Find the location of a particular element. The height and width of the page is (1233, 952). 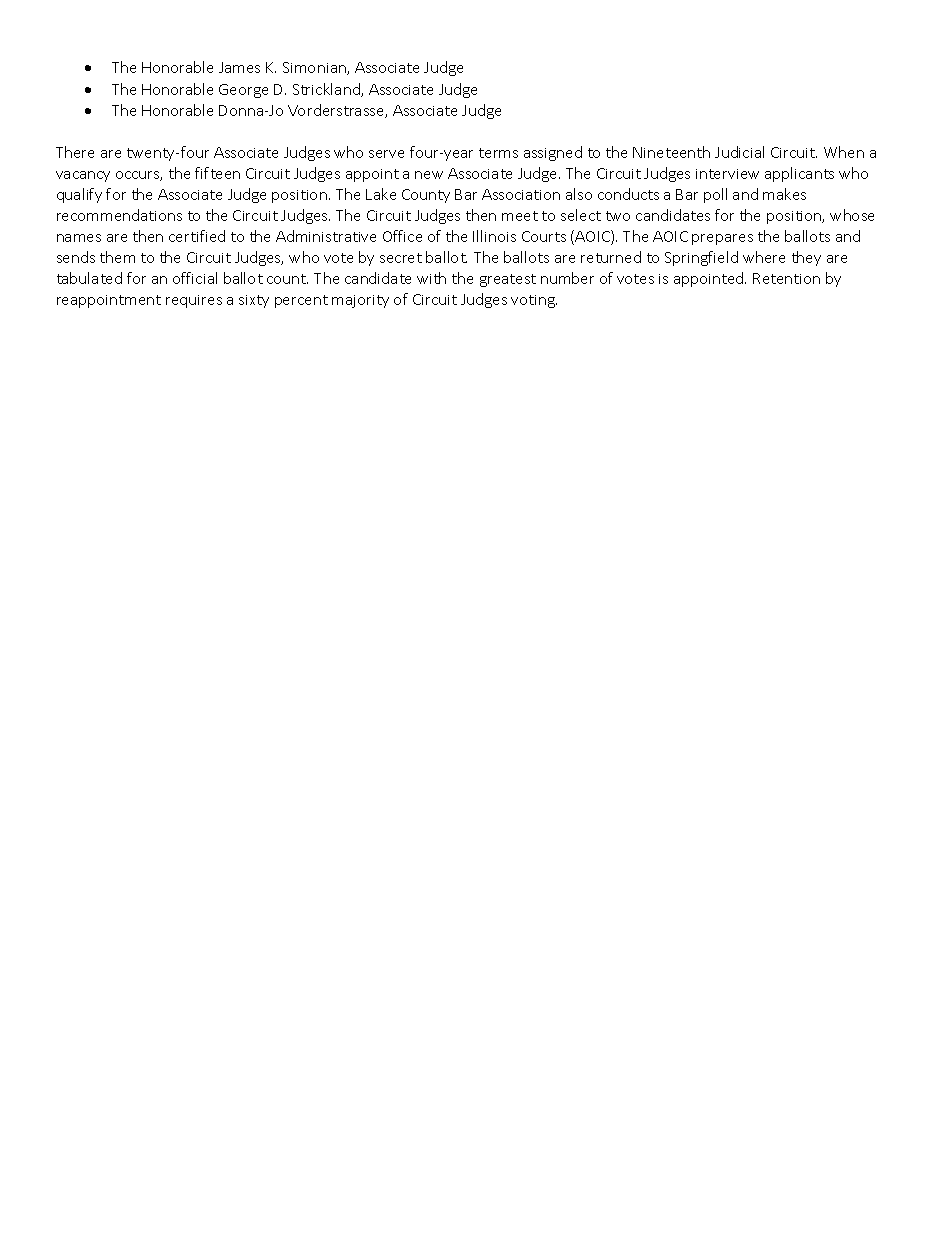

requires is located at coordinates (194, 301).
